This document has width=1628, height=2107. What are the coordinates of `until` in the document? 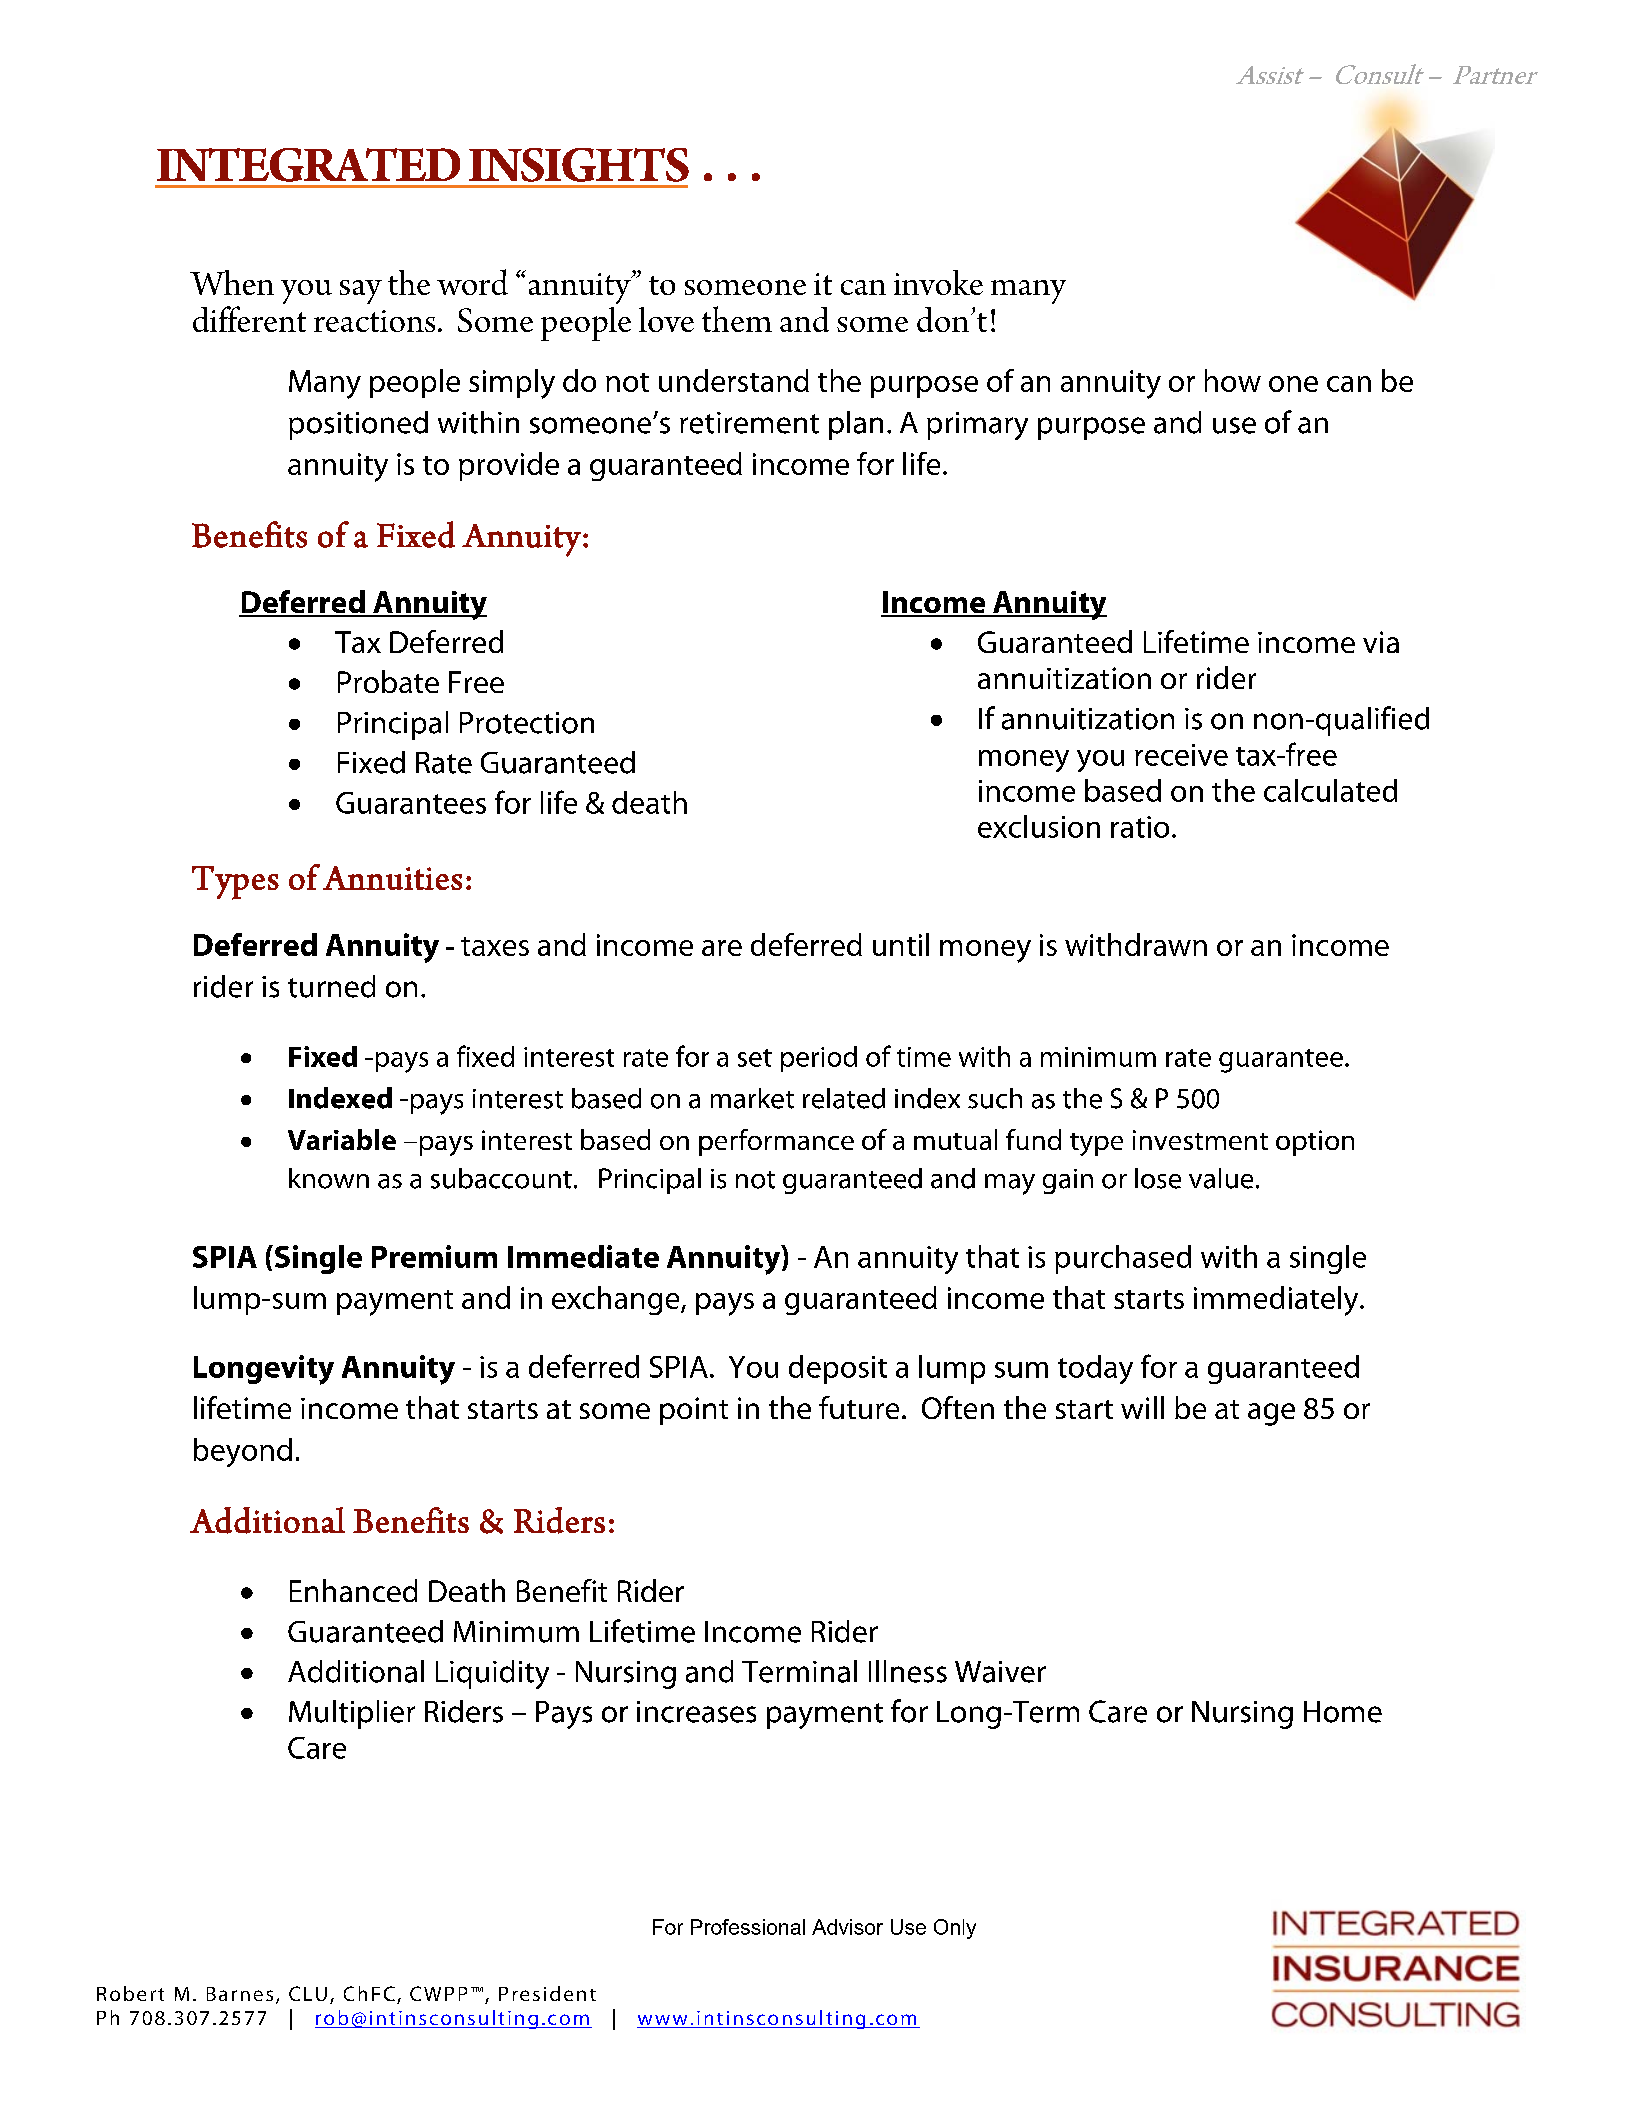 It's located at (901, 944).
